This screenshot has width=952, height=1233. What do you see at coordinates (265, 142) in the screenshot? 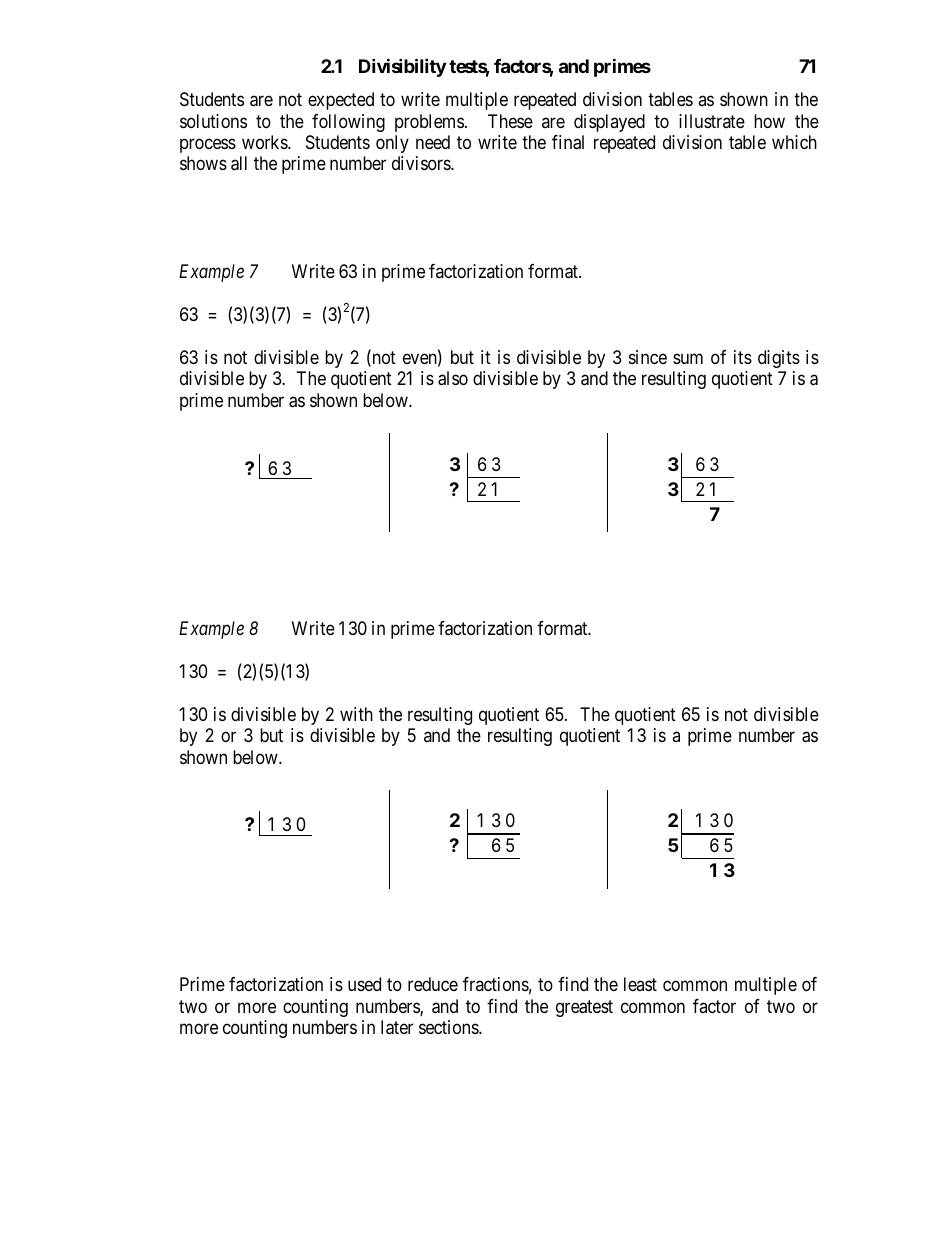
I see `works` at bounding box center [265, 142].
